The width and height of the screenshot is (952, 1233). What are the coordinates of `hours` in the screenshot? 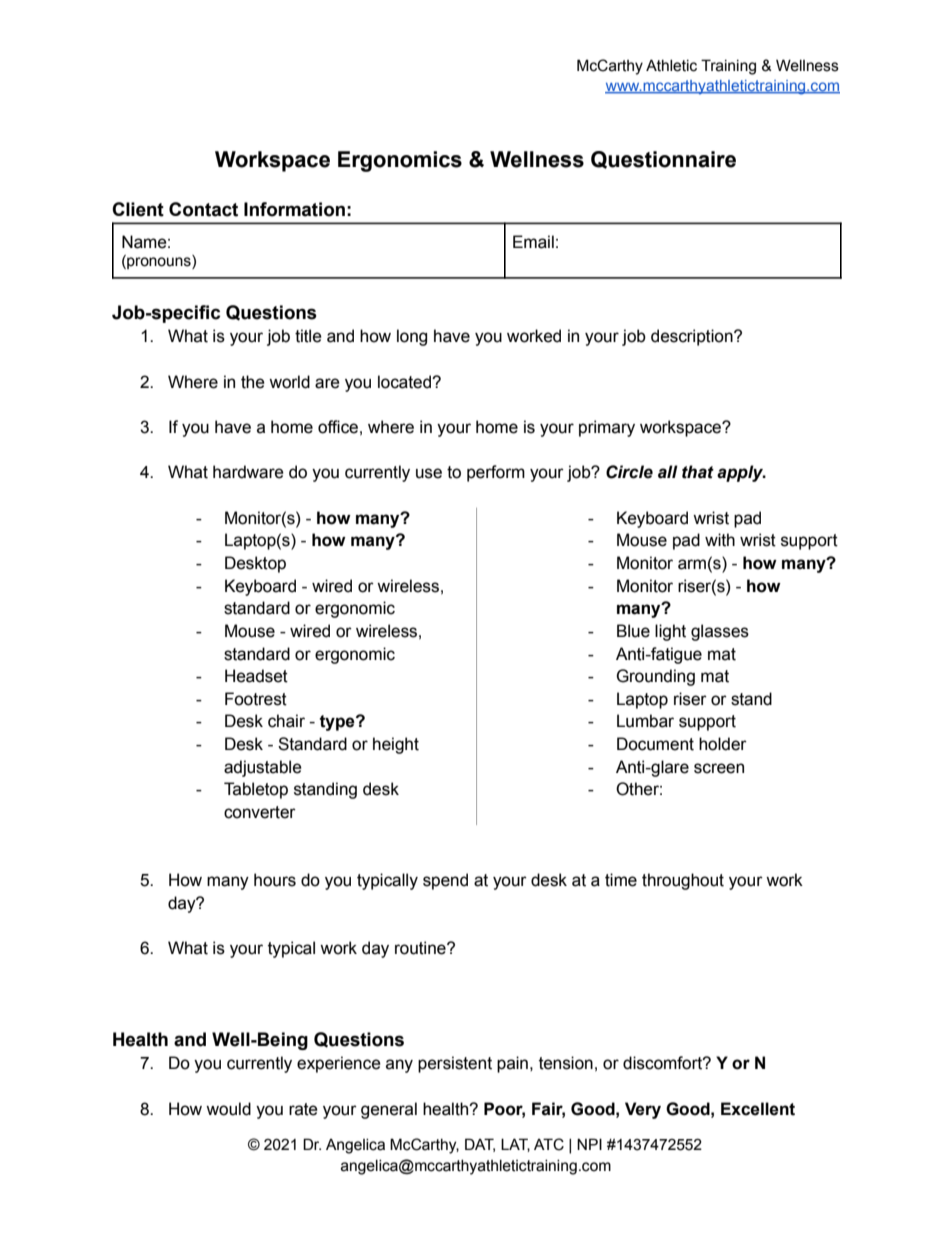 It's located at (275, 880).
